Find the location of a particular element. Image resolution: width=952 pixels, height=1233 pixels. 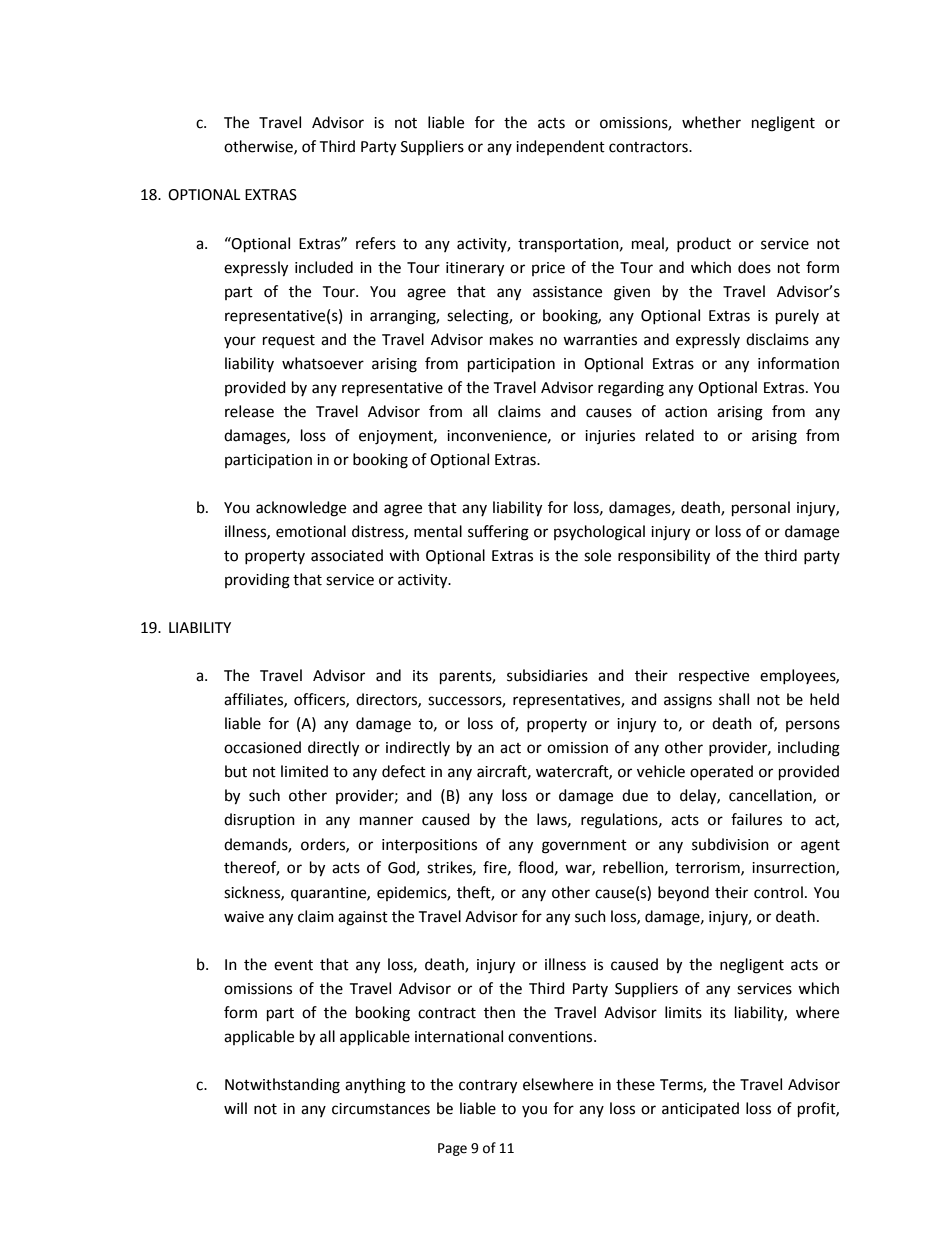

control is located at coordinates (778, 892).
